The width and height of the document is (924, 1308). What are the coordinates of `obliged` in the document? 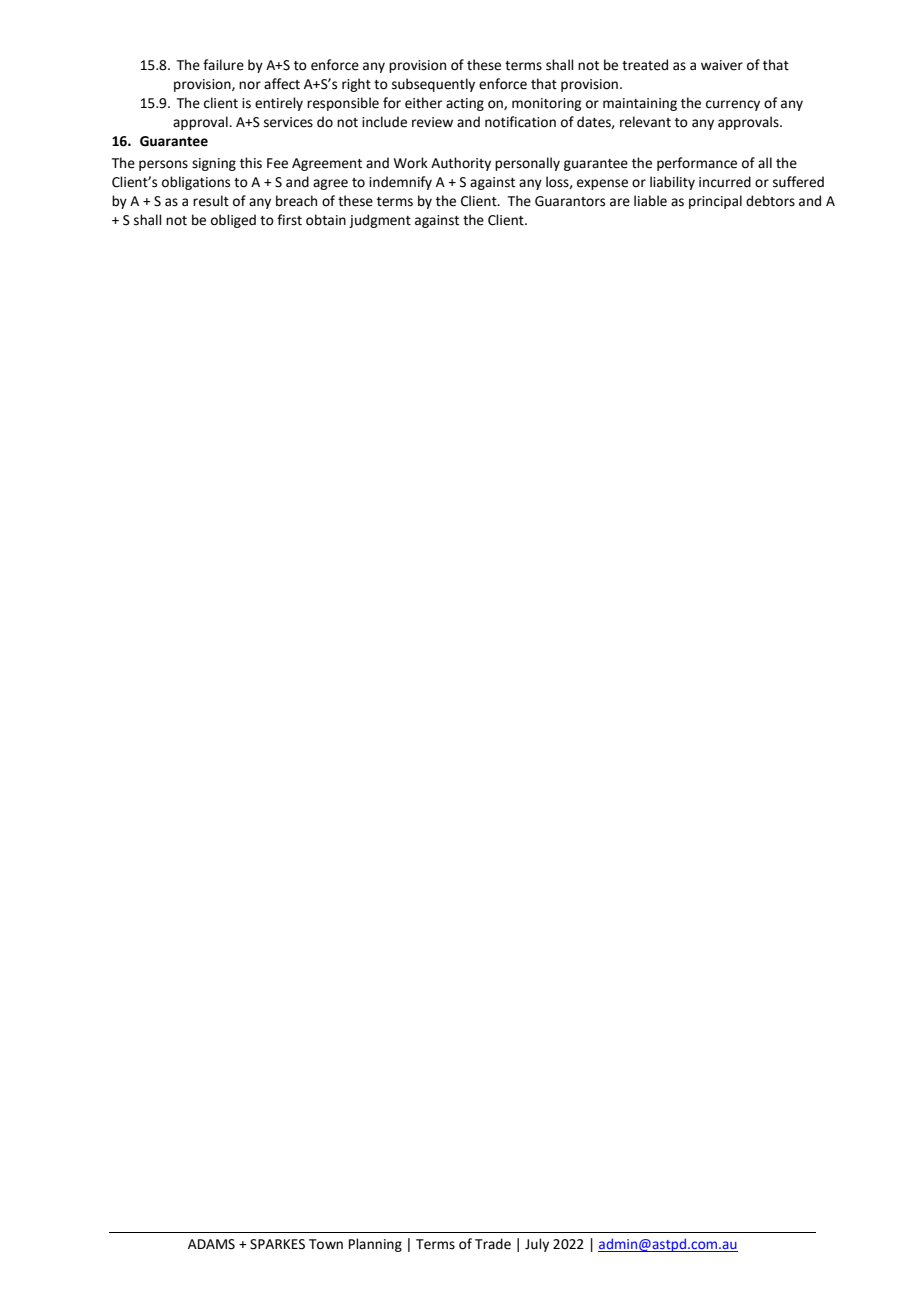 It's located at (233, 221).
